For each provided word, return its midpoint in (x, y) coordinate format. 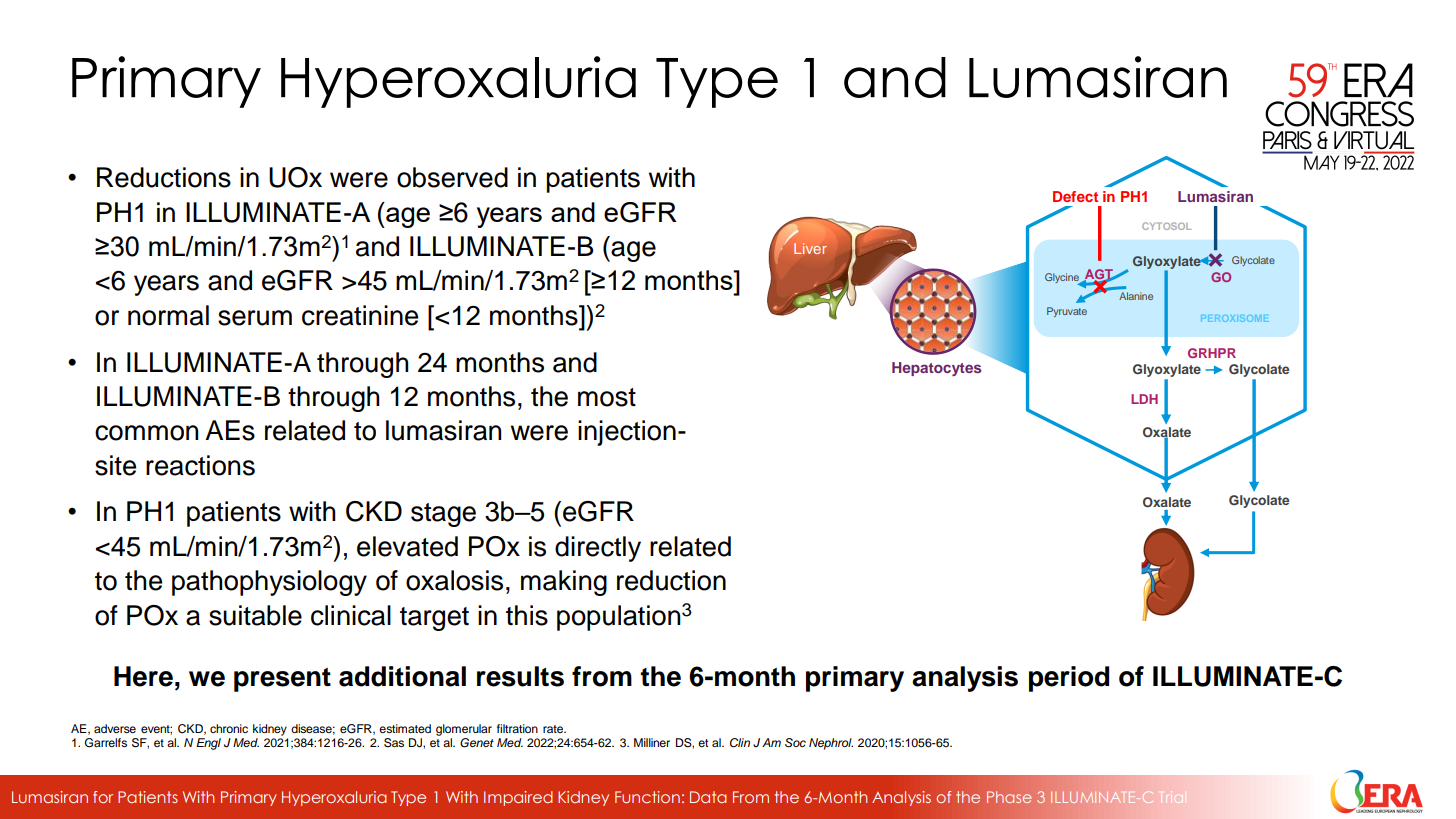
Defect (1075, 196)
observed (452, 177)
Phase (1009, 797)
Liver (810, 248)
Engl (208, 744)
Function (647, 797)
